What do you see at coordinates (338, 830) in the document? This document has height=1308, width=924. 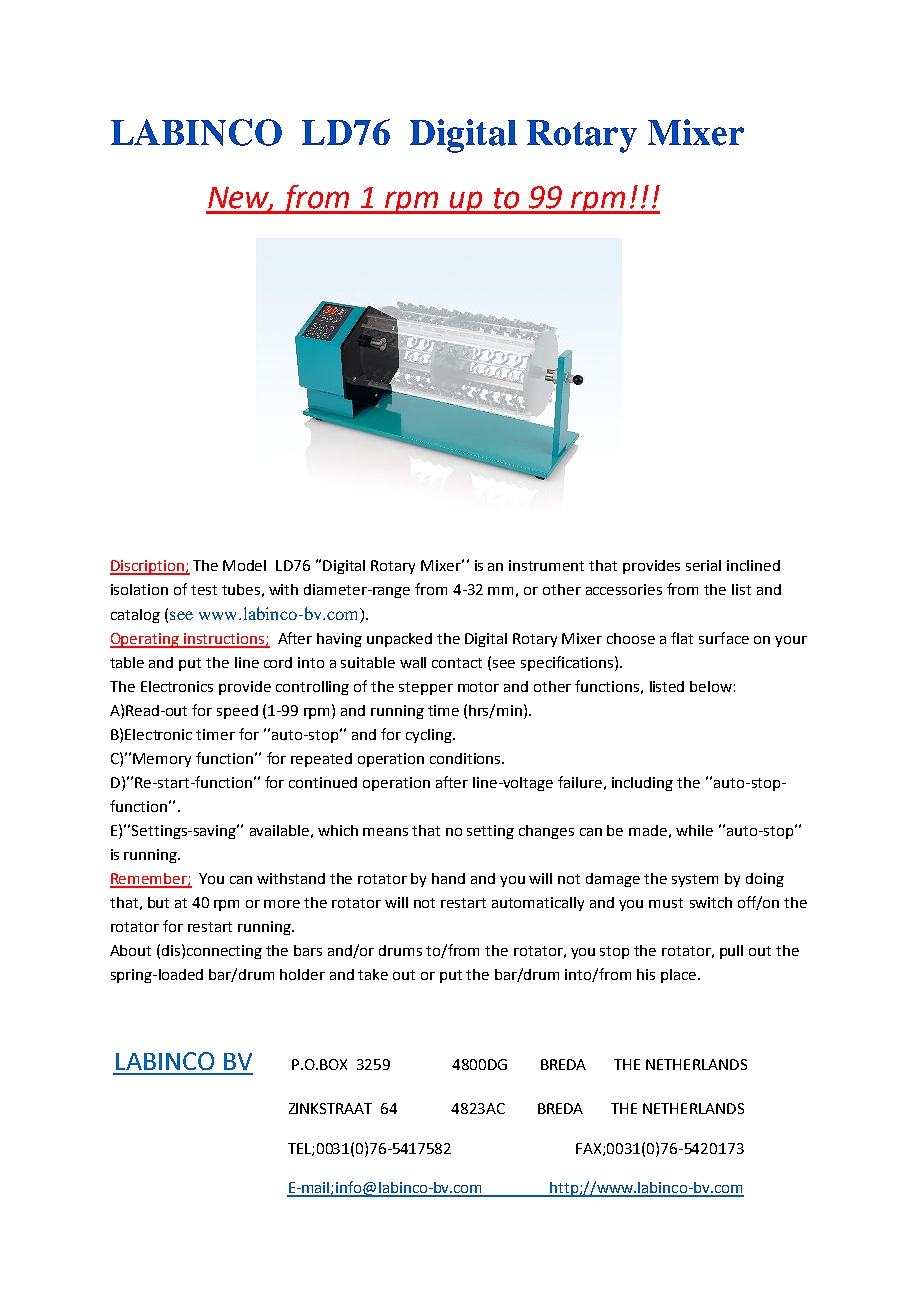 I see `which` at bounding box center [338, 830].
